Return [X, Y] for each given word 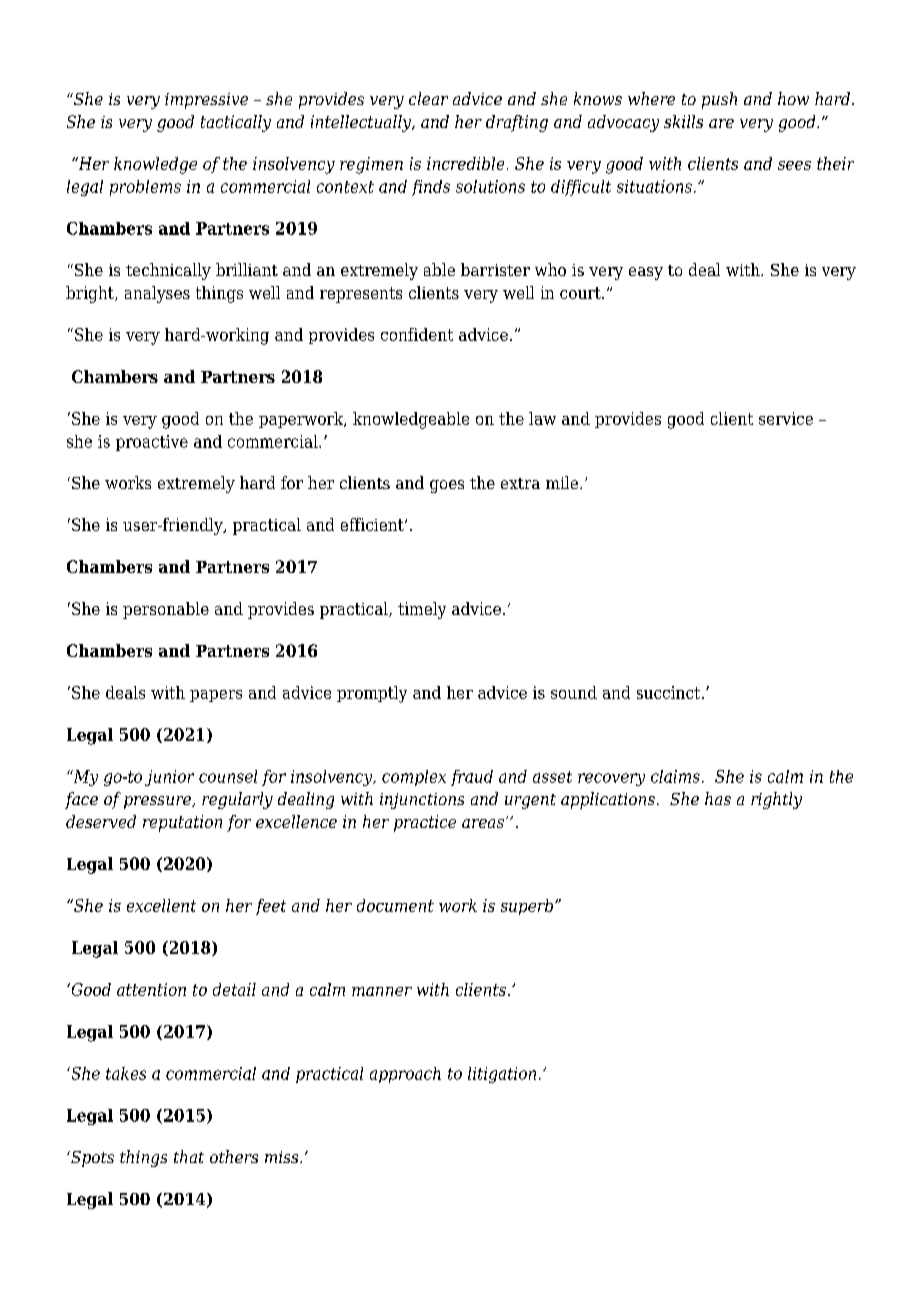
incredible [465, 163]
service [786, 418]
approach [405, 1075]
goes [447, 486]
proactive [152, 443]
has [718, 798]
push [719, 100]
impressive [206, 101]
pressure [158, 802]
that [189, 1156]
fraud [472, 778]
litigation [502, 1075]
